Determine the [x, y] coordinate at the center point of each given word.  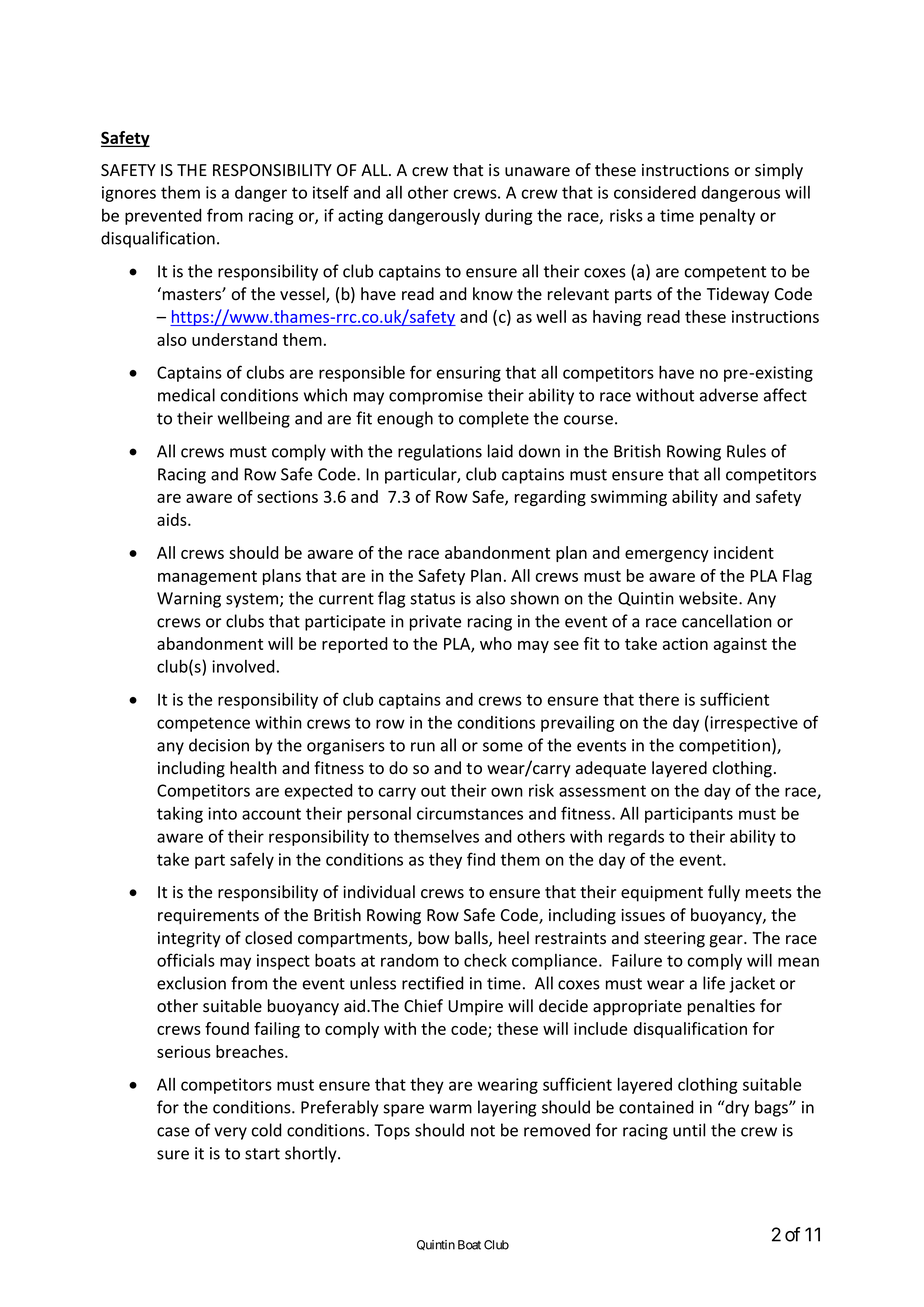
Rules [746, 451]
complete [494, 419]
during [509, 217]
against [740, 645]
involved [243, 666]
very [230, 1133]
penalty [727, 217]
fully [724, 893]
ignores [129, 194]
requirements [208, 917]
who [496, 643]
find [481, 859]
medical [186, 395]
